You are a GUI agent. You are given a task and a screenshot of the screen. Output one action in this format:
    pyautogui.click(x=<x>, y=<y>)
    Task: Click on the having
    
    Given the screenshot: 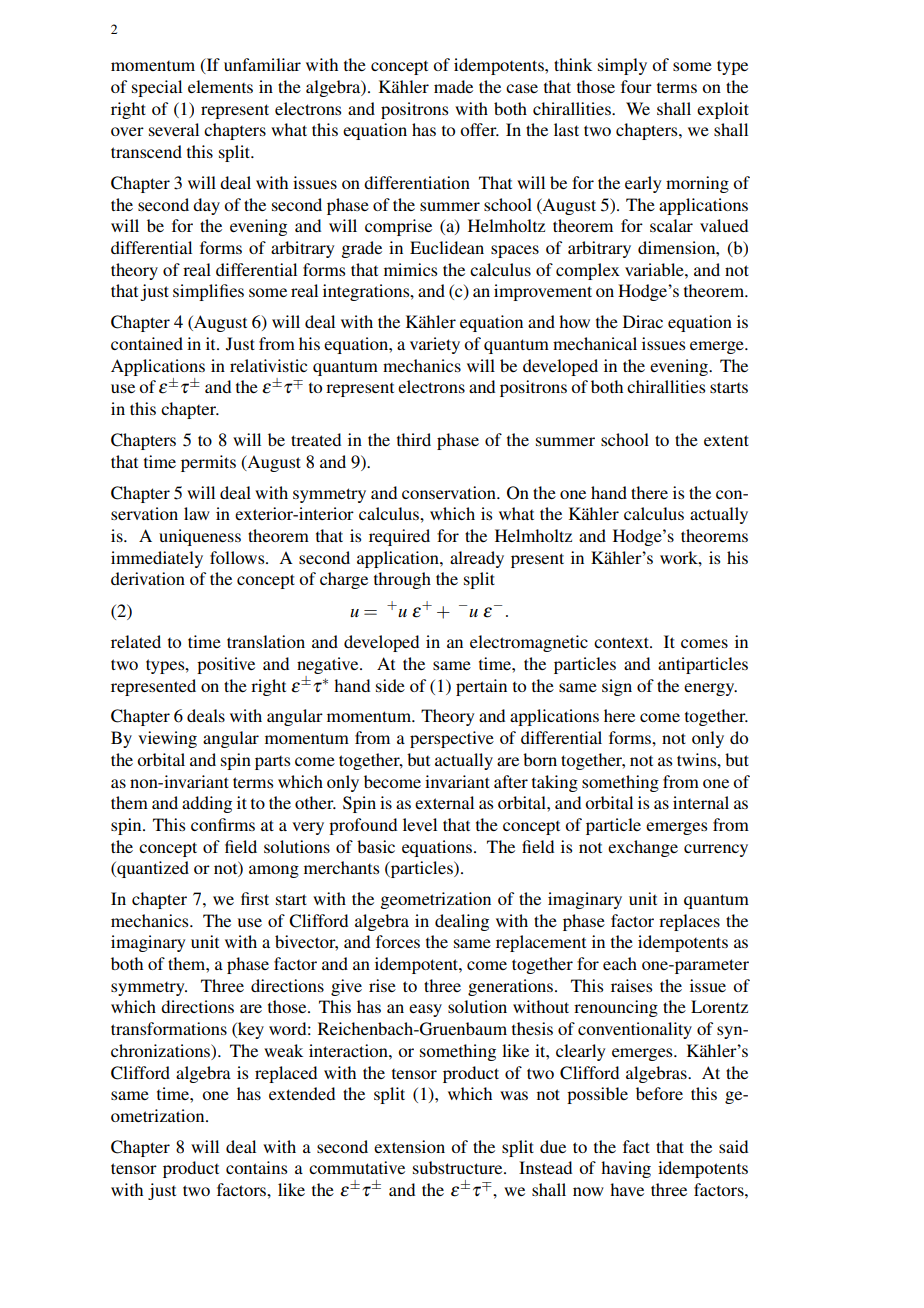 What is the action you would take?
    pyautogui.click(x=626, y=1169)
